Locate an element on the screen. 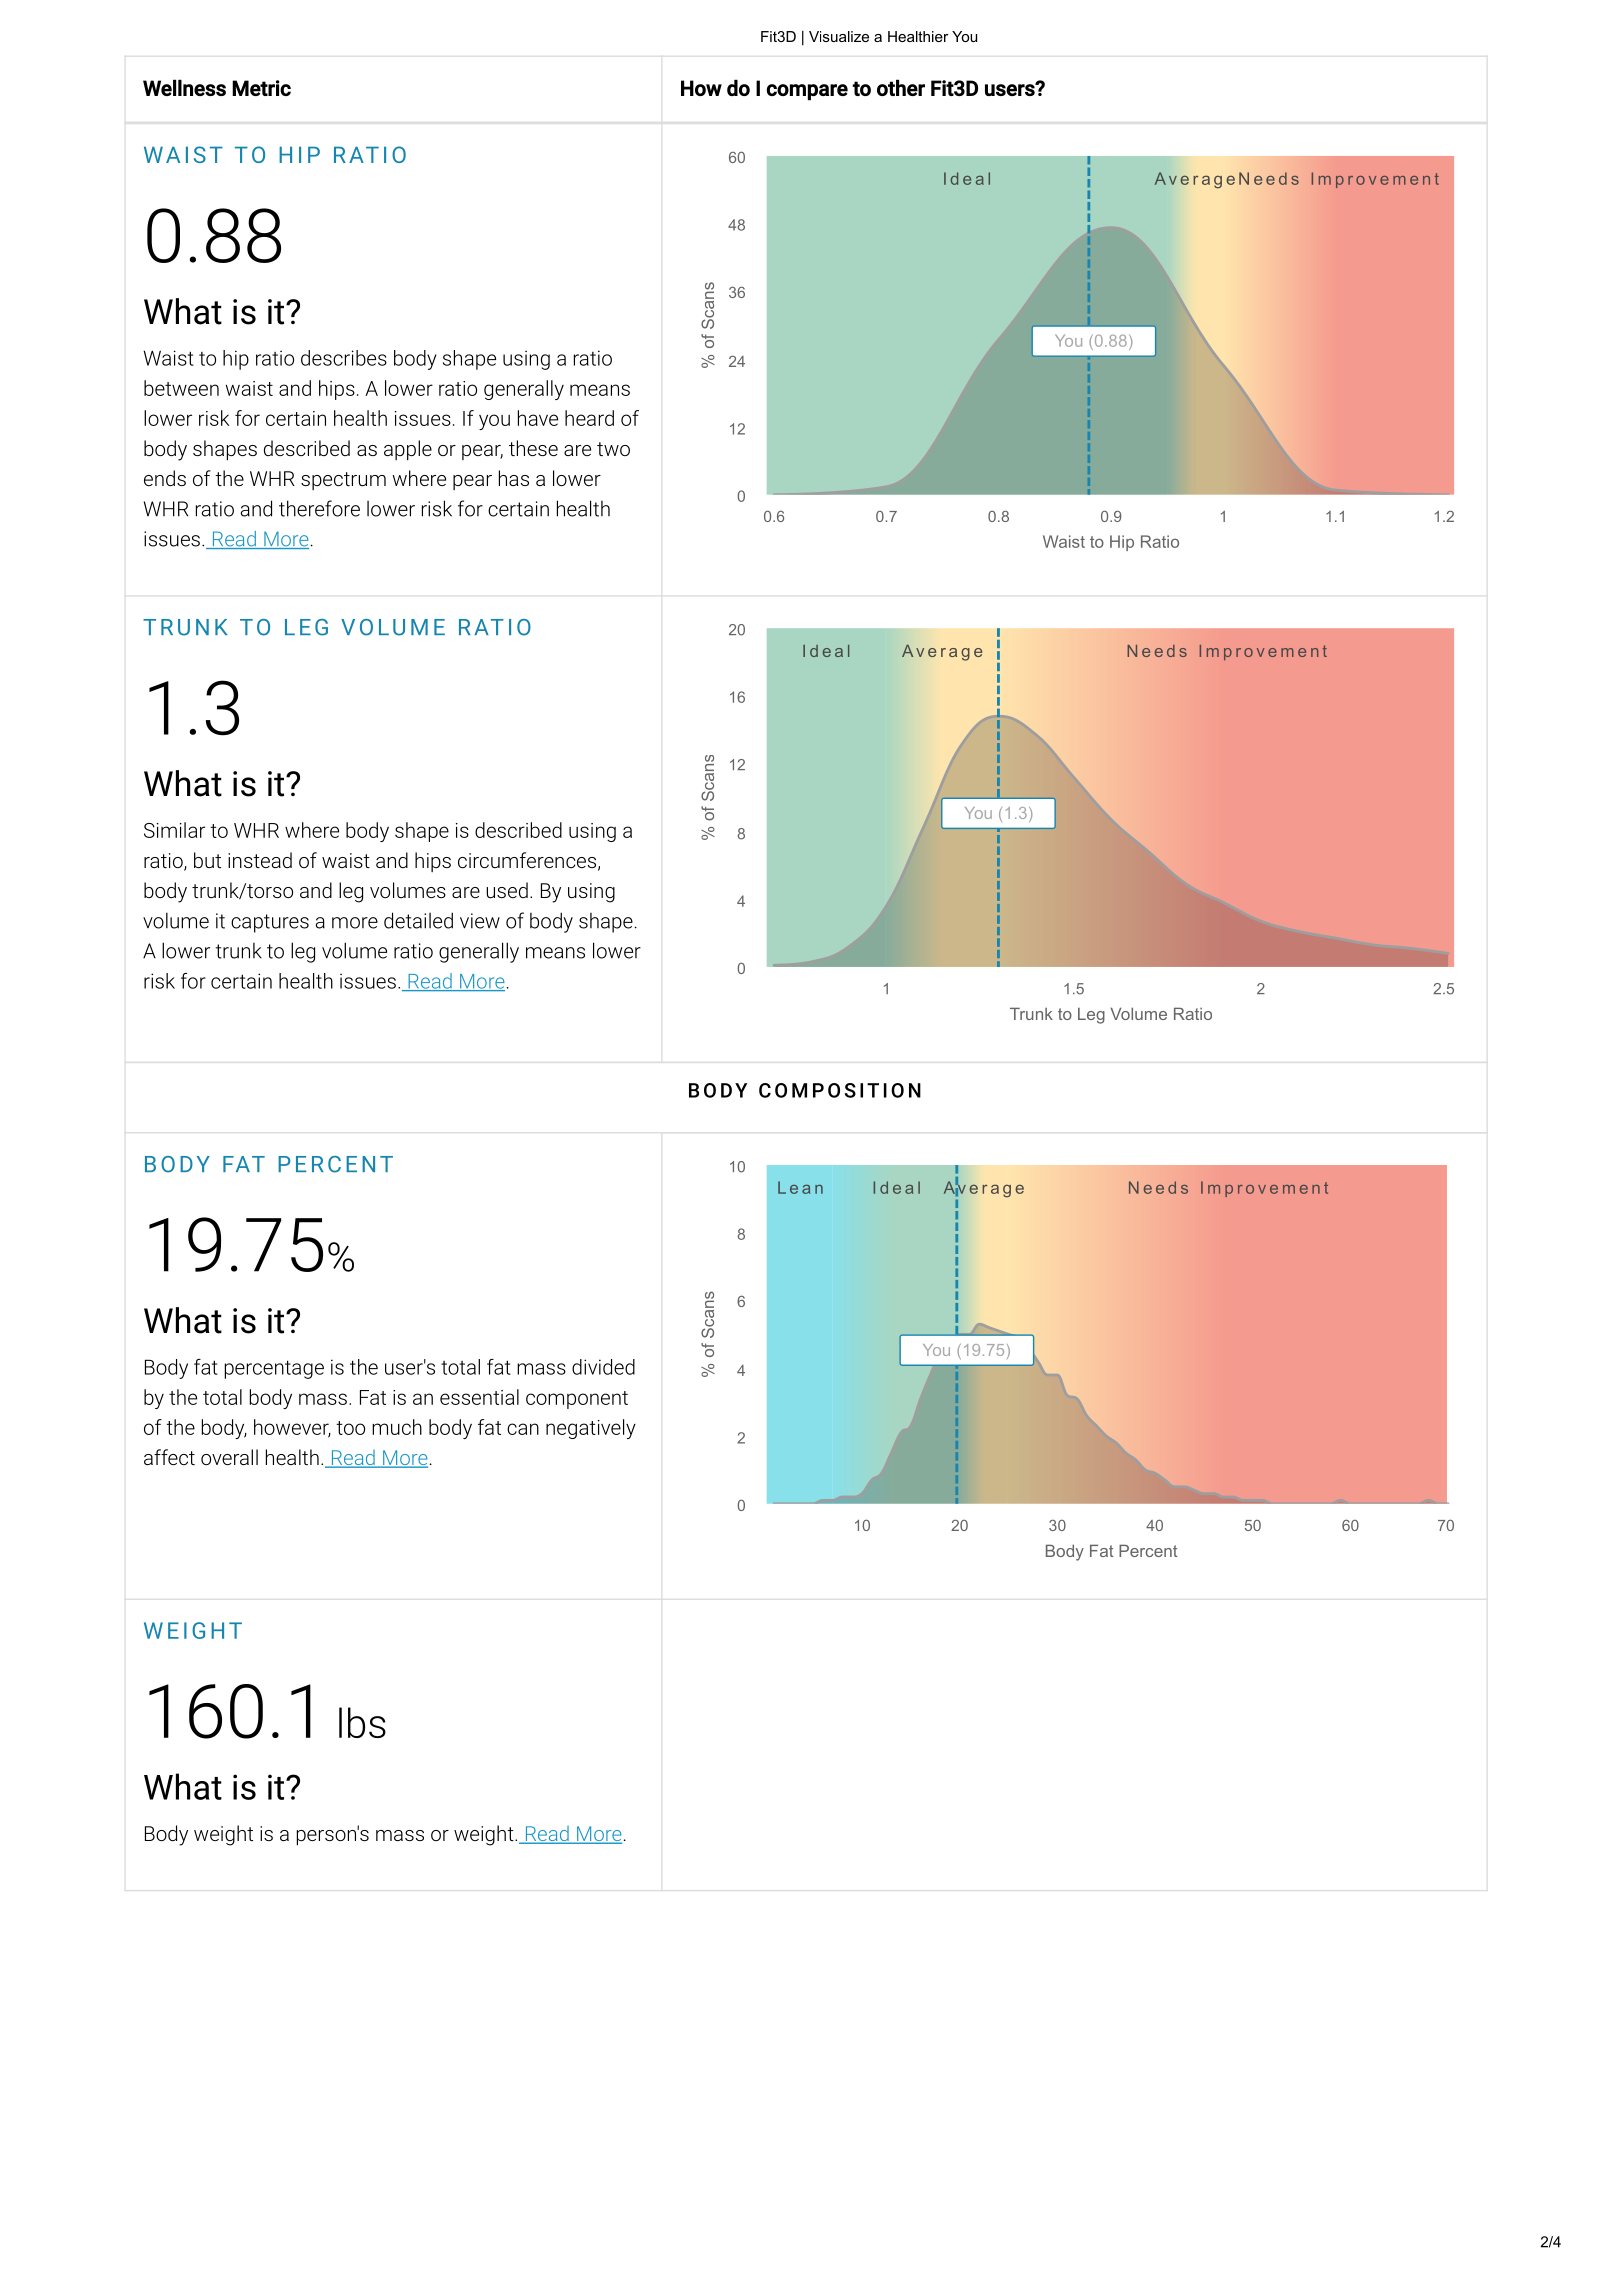  Visualize is located at coordinates (839, 36).
